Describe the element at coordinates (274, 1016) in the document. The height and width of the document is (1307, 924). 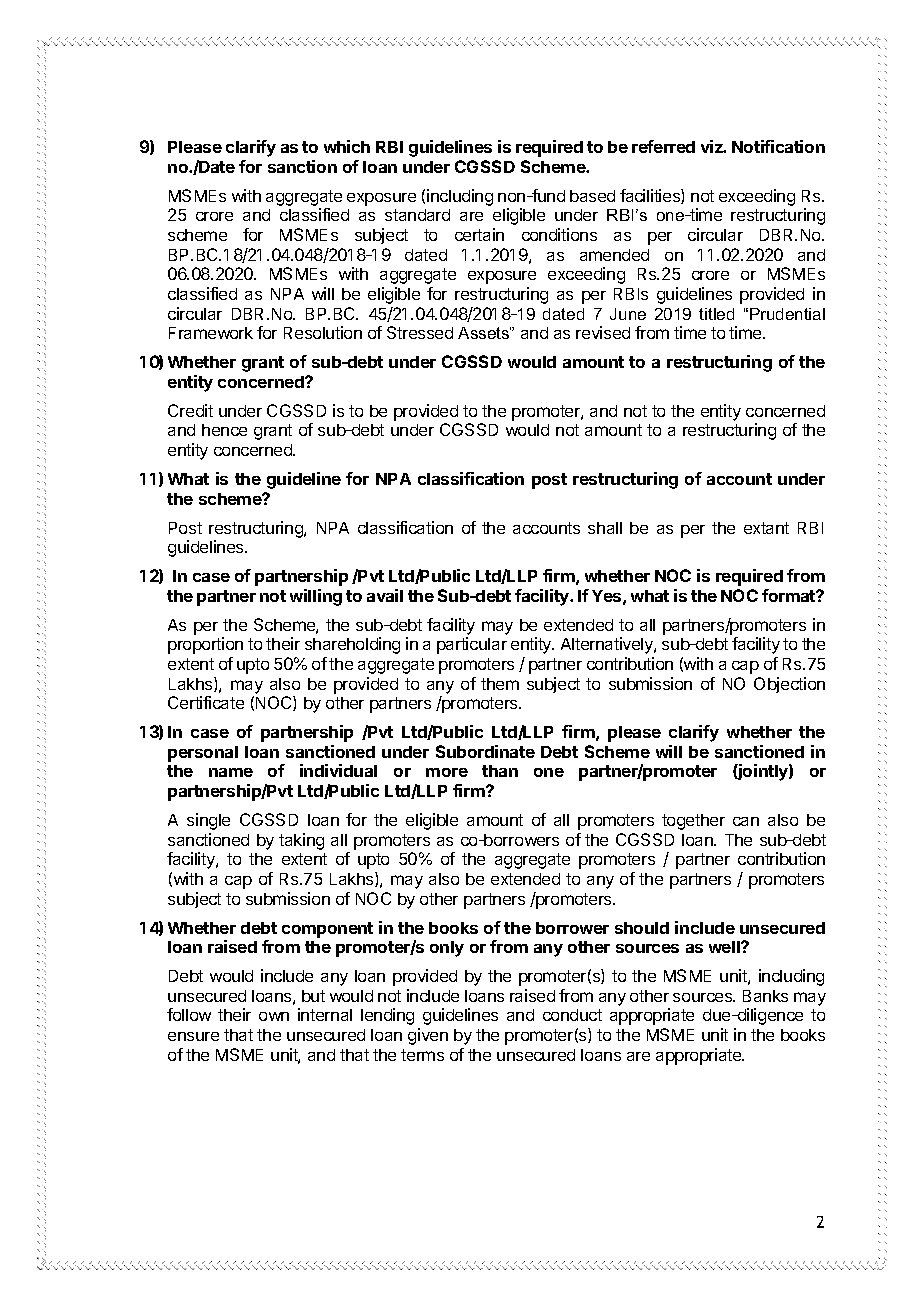
I see `own` at that location.
